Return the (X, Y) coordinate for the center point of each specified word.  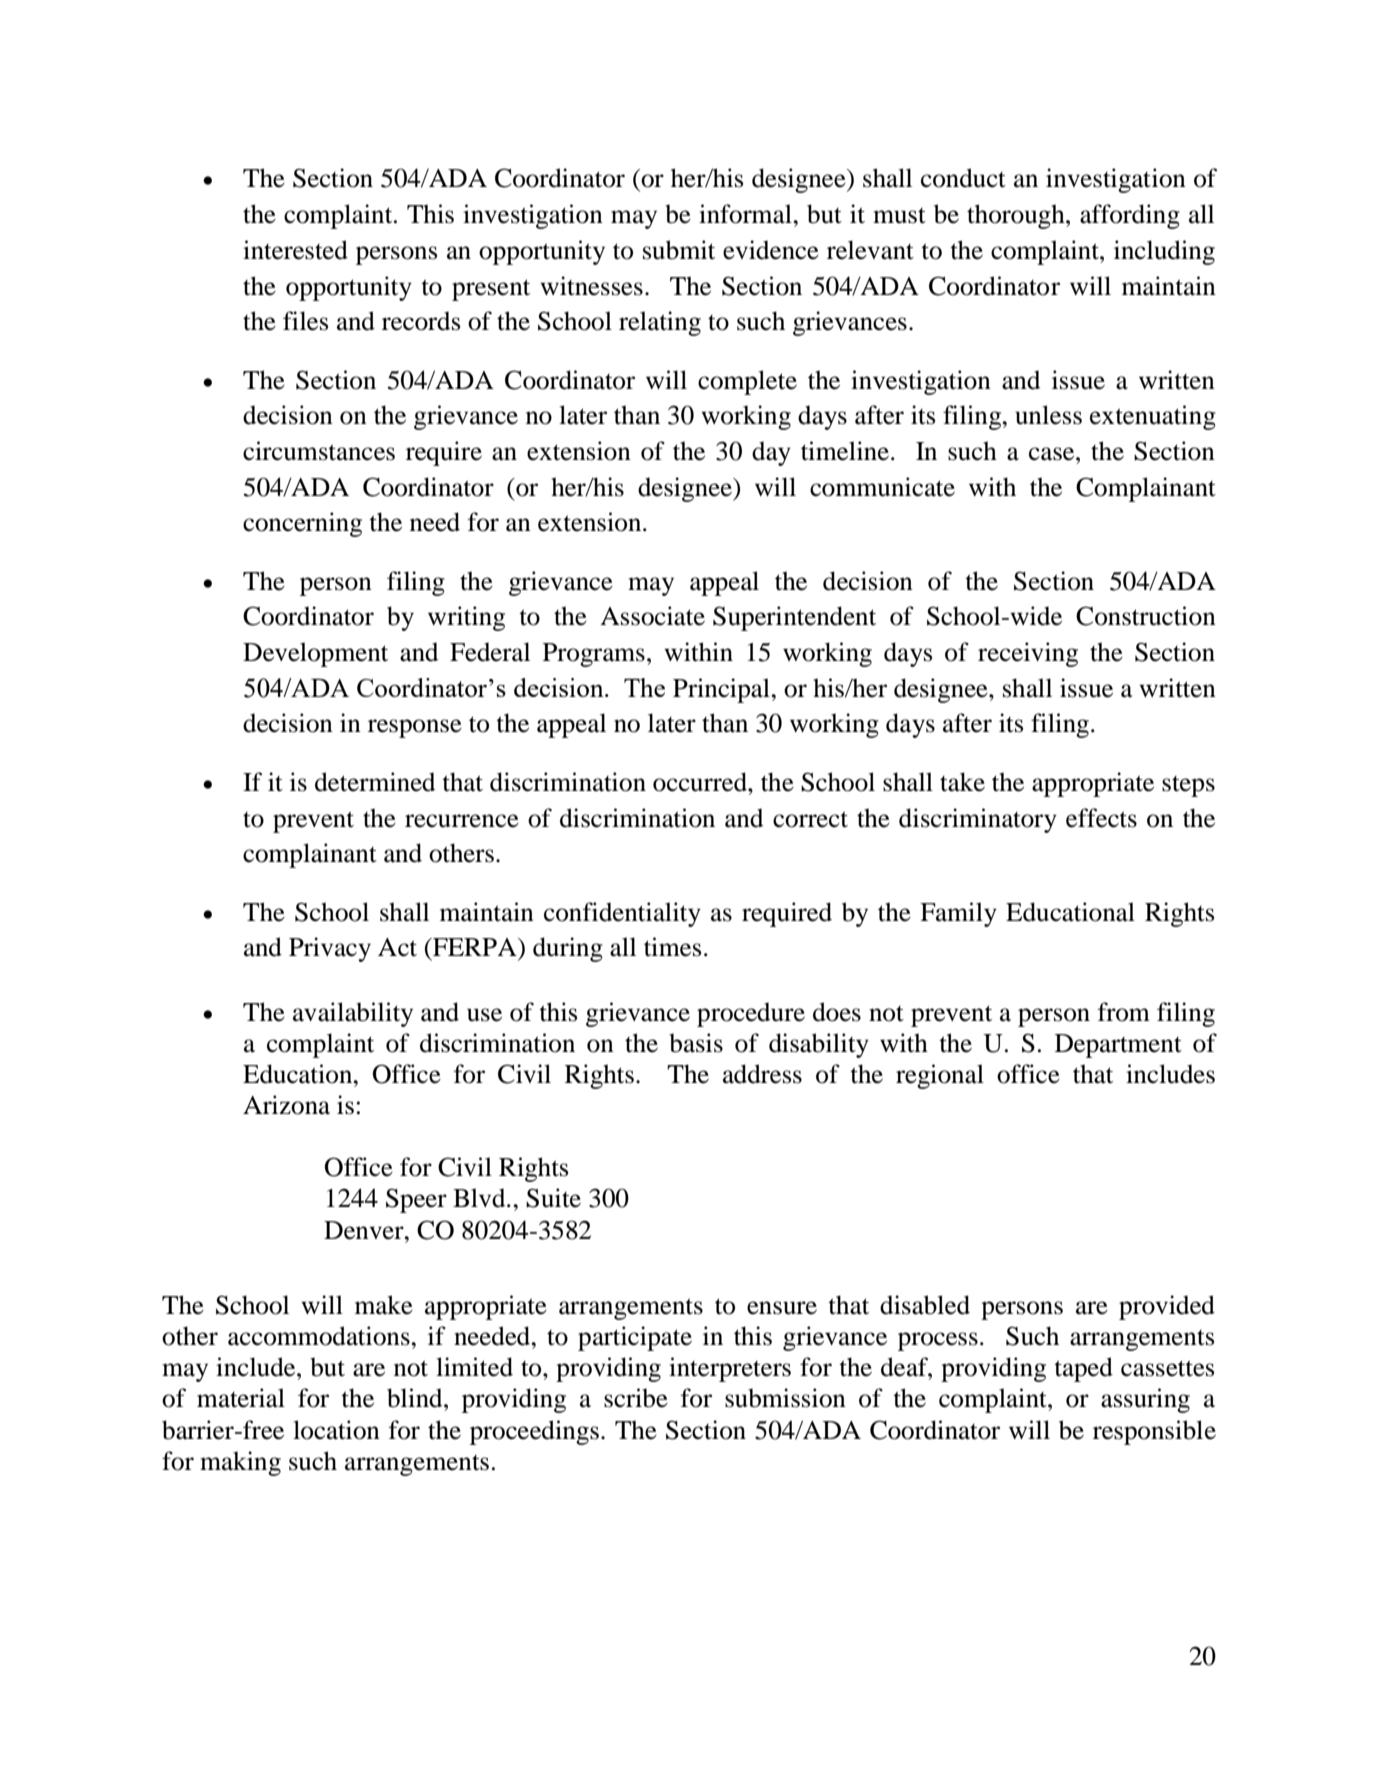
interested (295, 250)
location (336, 1430)
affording (1130, 216)
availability (353, 1014)
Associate (652, 616)
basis (696, 1043)
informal (746, 214)
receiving (1028, 654)
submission (785, 1398)
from (1124, 1012)
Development (315, 654)
